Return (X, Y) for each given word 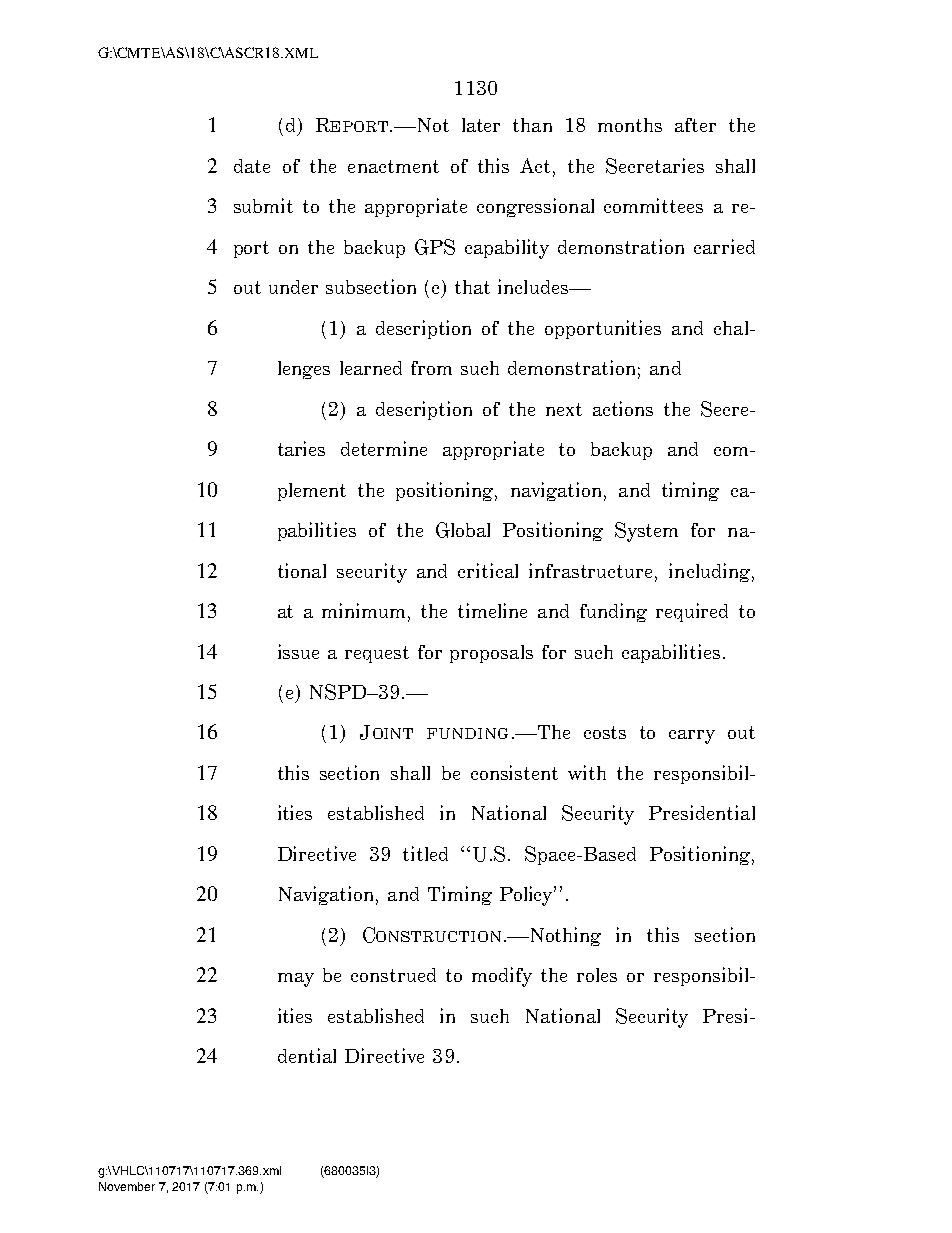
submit (263, 205)
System (646, 532)
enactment (393, 166)
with (587, 772)
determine (384, 448)
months (630, 125)
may (296, 980)
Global (463, 530)
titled (425, 853)
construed (393, 975)
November (127, 1186)
